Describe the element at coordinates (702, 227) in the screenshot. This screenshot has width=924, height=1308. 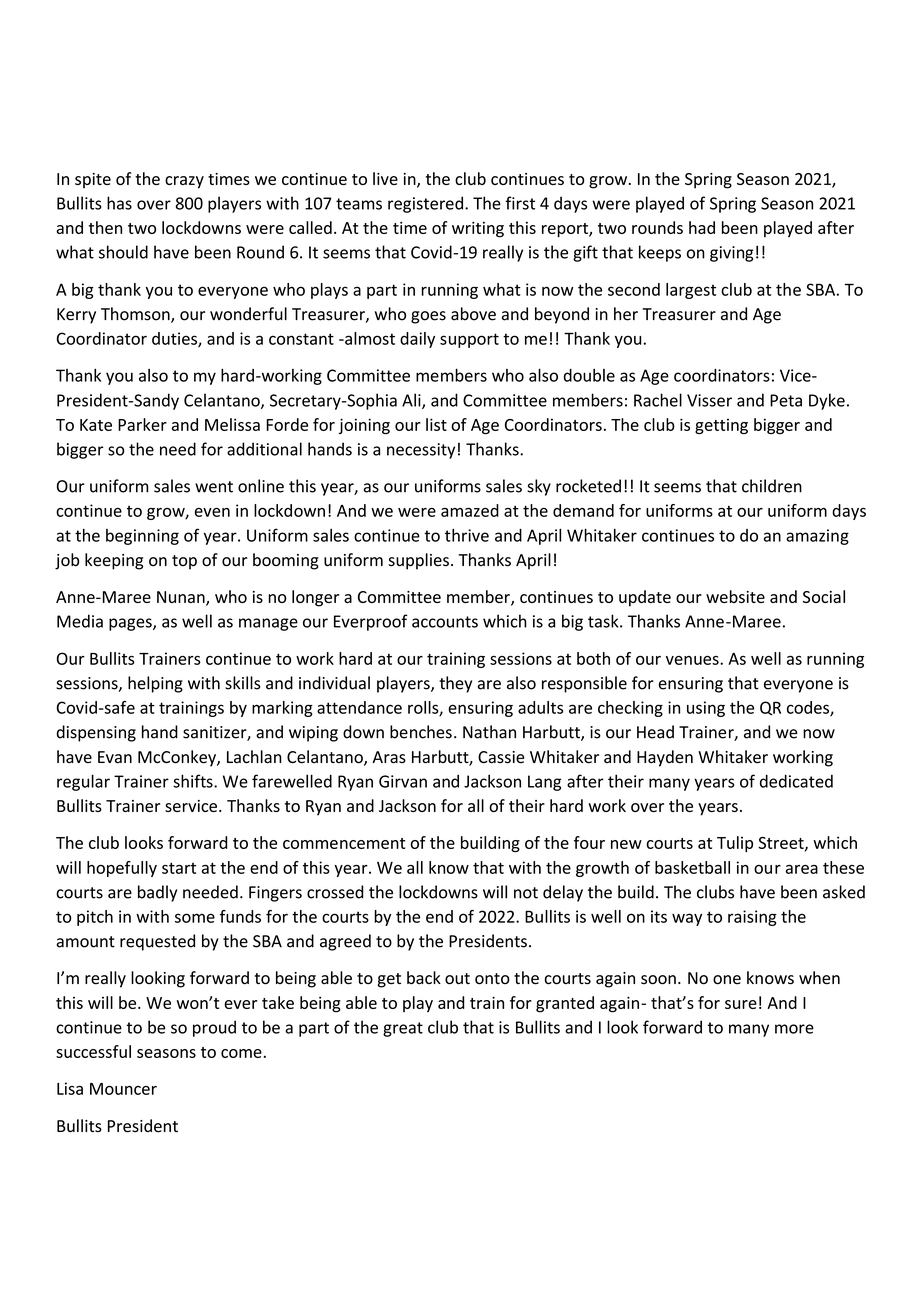
I see `had` at that location.
